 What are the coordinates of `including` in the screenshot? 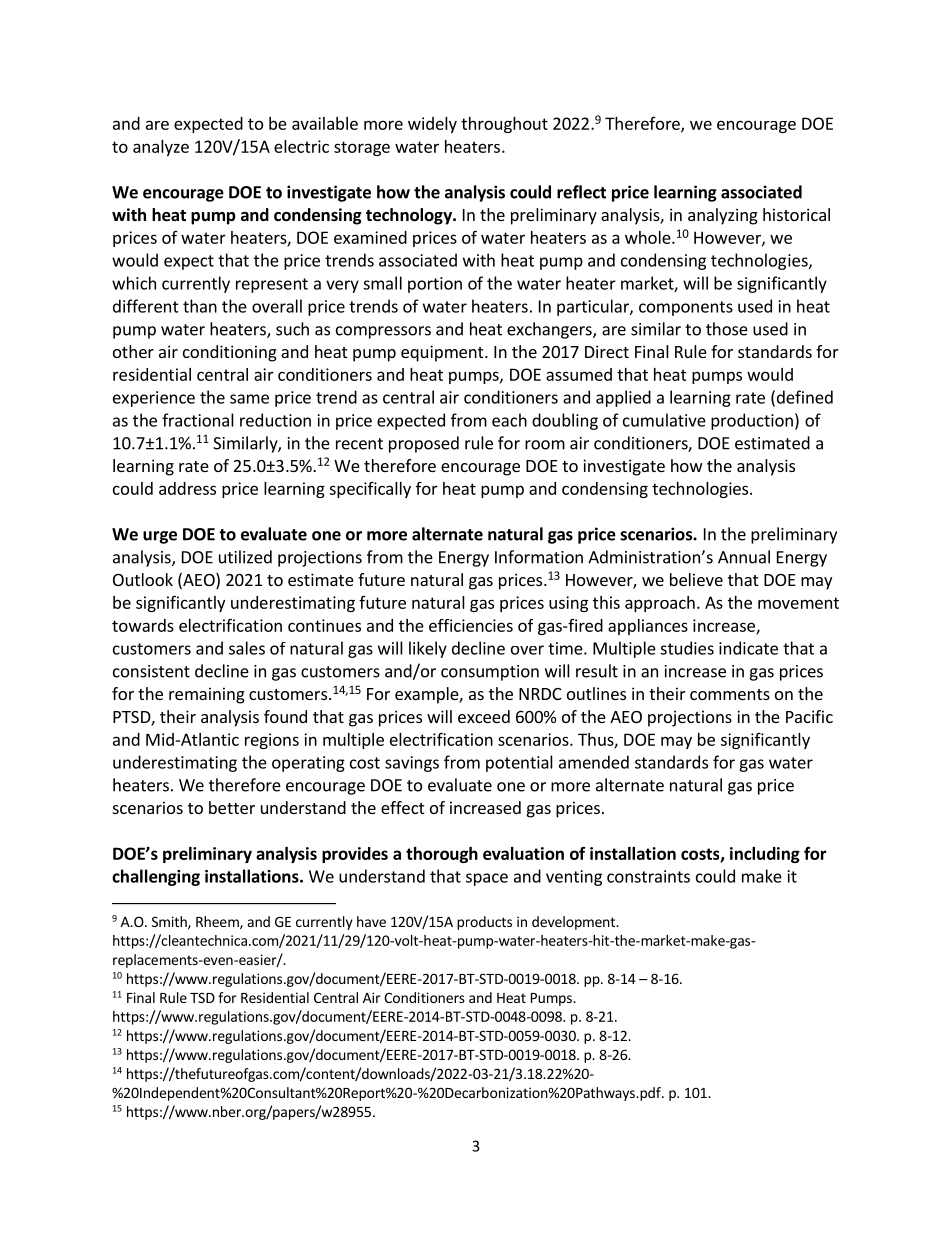 It's located at (765, 855).
